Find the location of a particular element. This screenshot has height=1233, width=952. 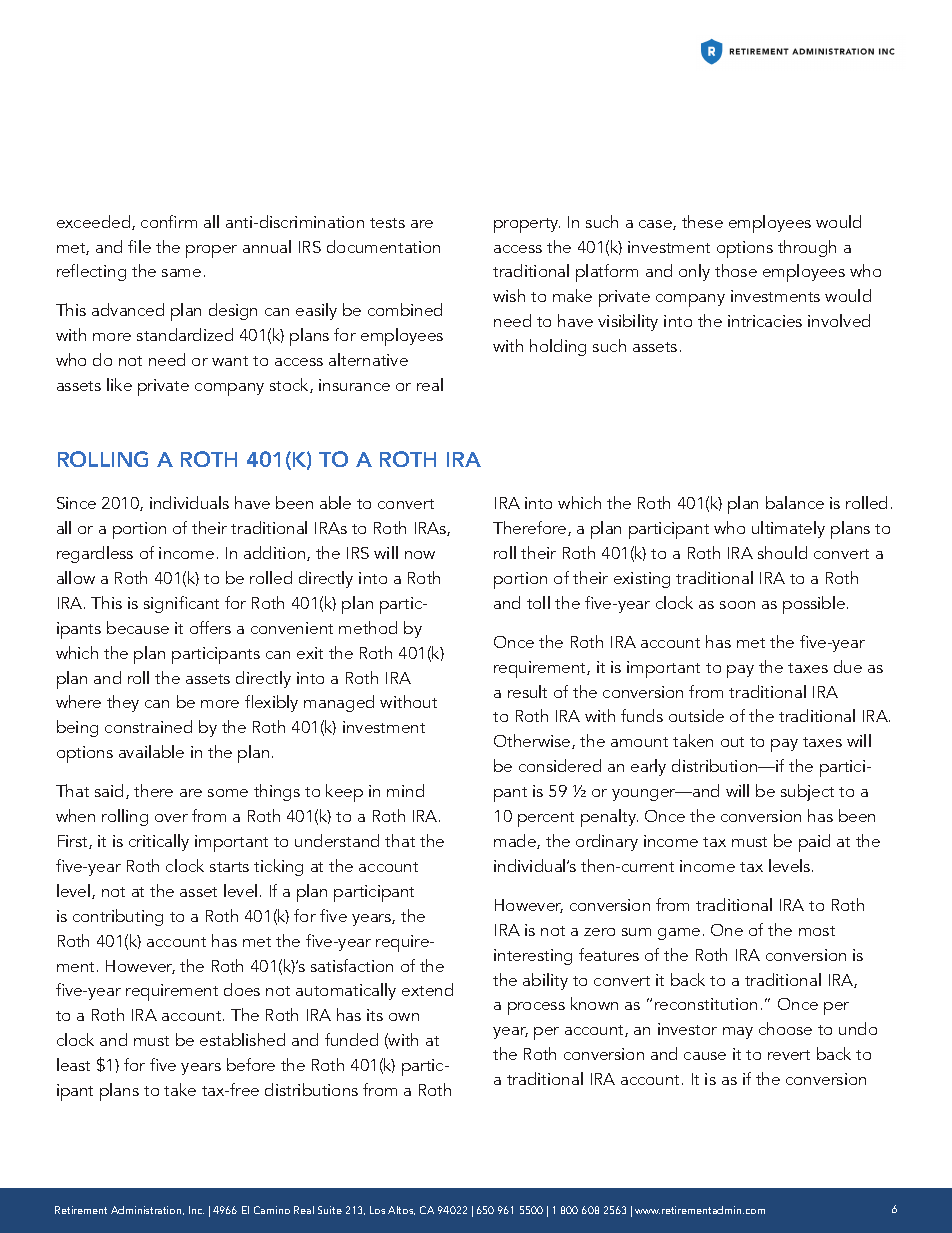

significant is located at coordinates (181, 604).
